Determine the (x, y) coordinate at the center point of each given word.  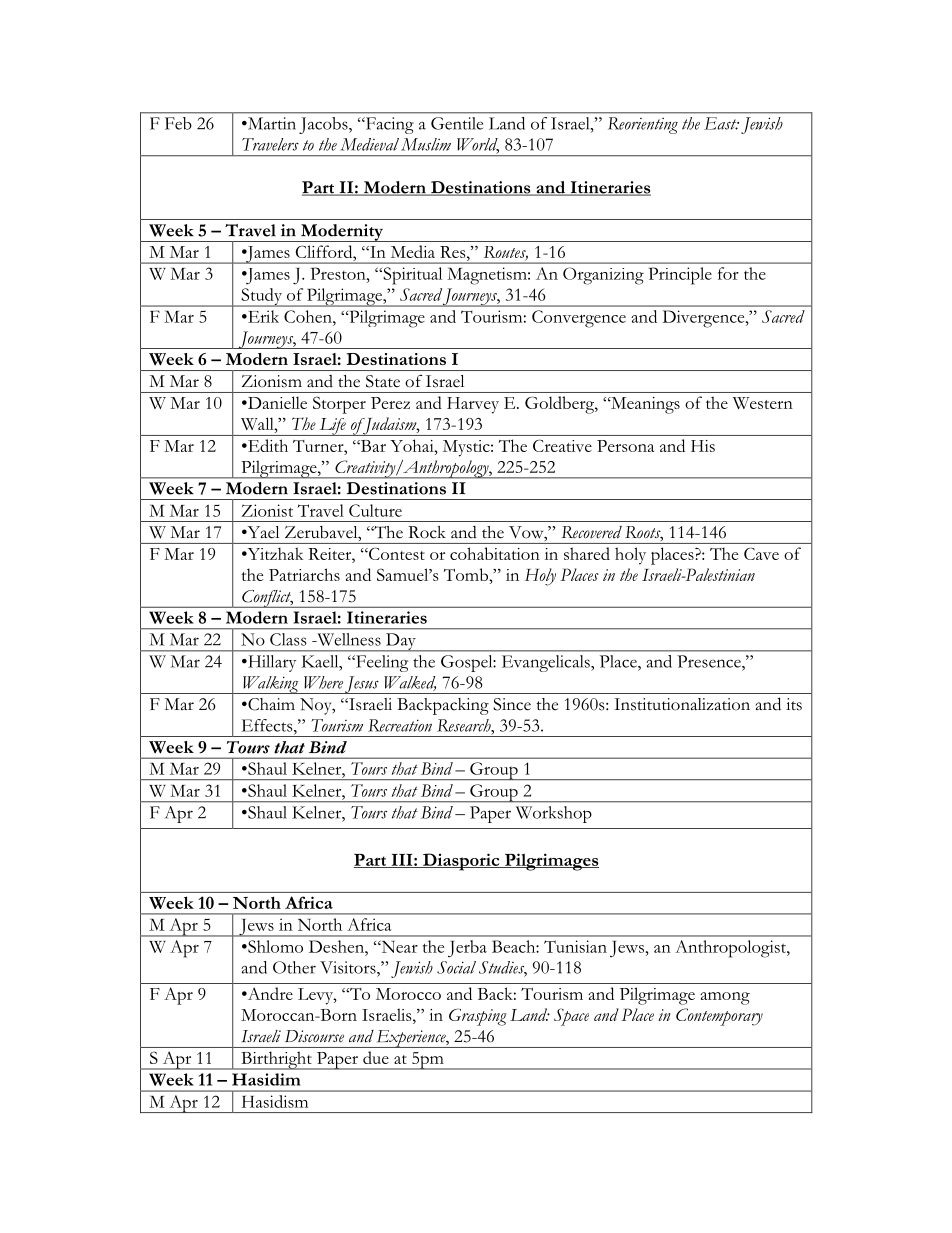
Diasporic (461, 862)
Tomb (467, 574)
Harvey (473, 405)
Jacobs (324, 125)
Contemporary (719, 1017)
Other (294, 967)
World (478, 145)
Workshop (554, 814)
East (721, 123)
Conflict (267, 599)
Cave (761, 553)
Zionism (272, 381)
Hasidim (266, 1079)
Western (763, 403)
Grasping (478, 1017)
